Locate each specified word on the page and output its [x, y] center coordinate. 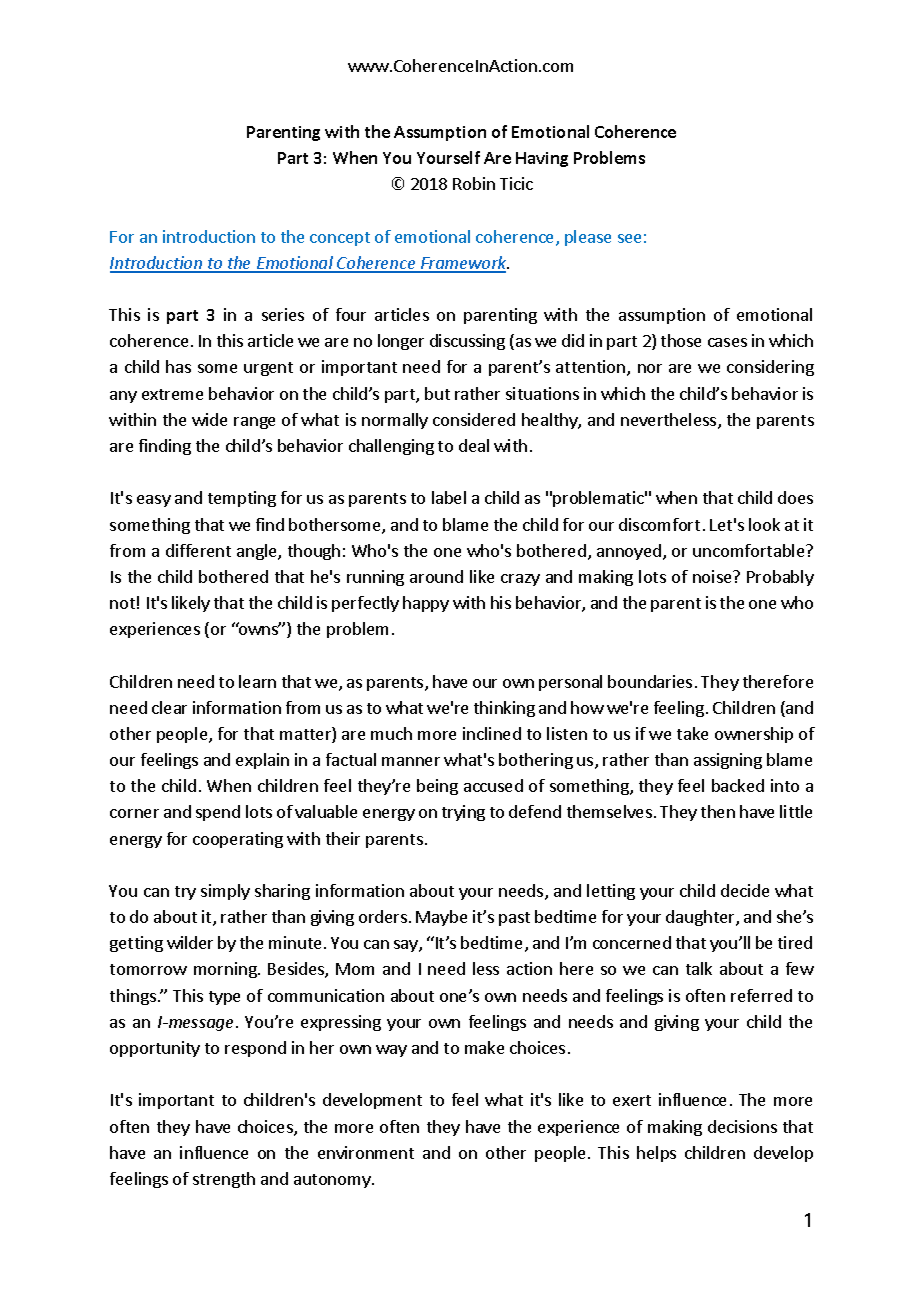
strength [224, 1180]
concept [340, 239]
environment [366, 1152]
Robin [474, 183]
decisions [742, 1126]
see [629, 238]
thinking [504, 709]
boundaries [650, 681]
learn [257, 681]
